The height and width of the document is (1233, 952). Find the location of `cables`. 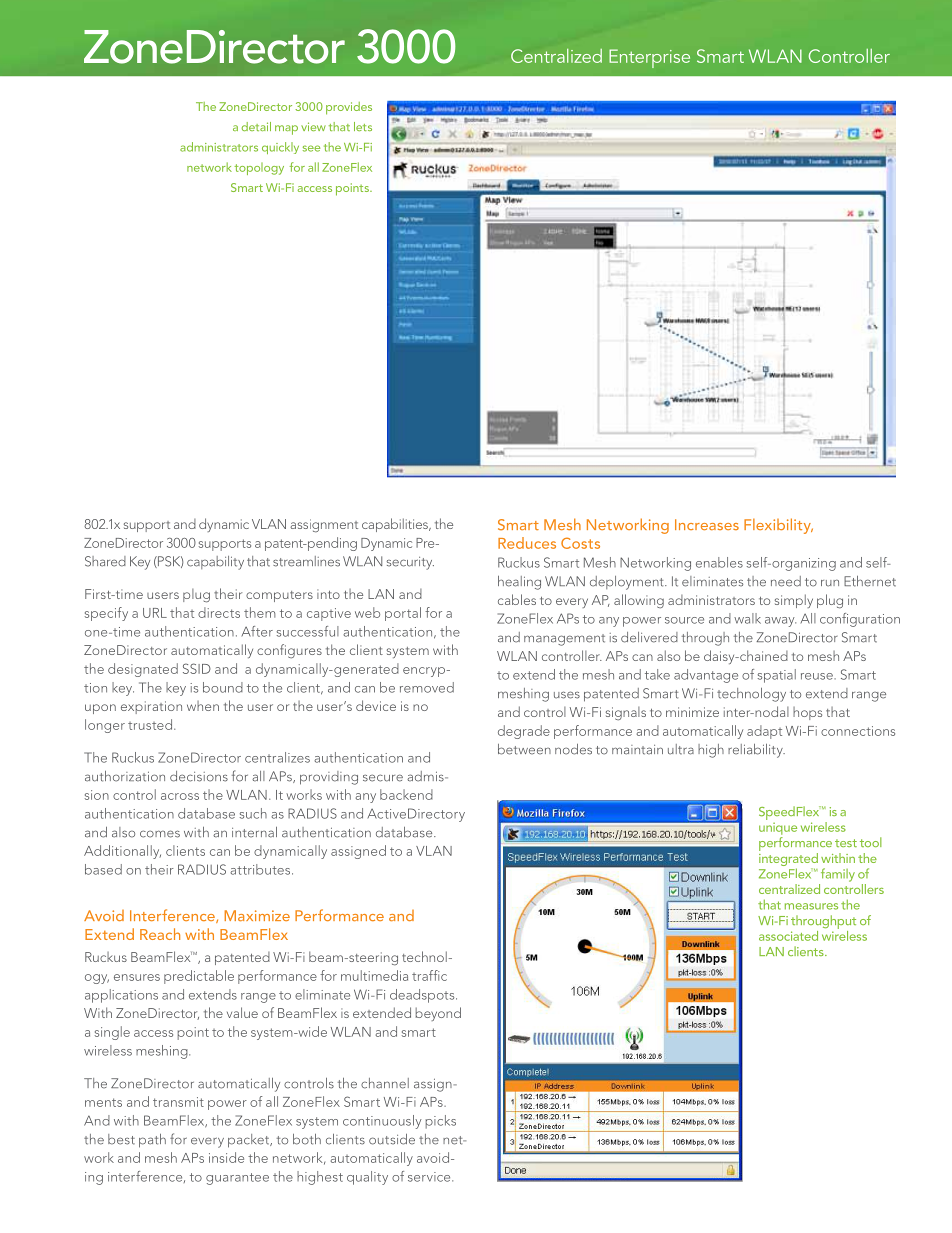

cables is located at coordinates (517, 599).
